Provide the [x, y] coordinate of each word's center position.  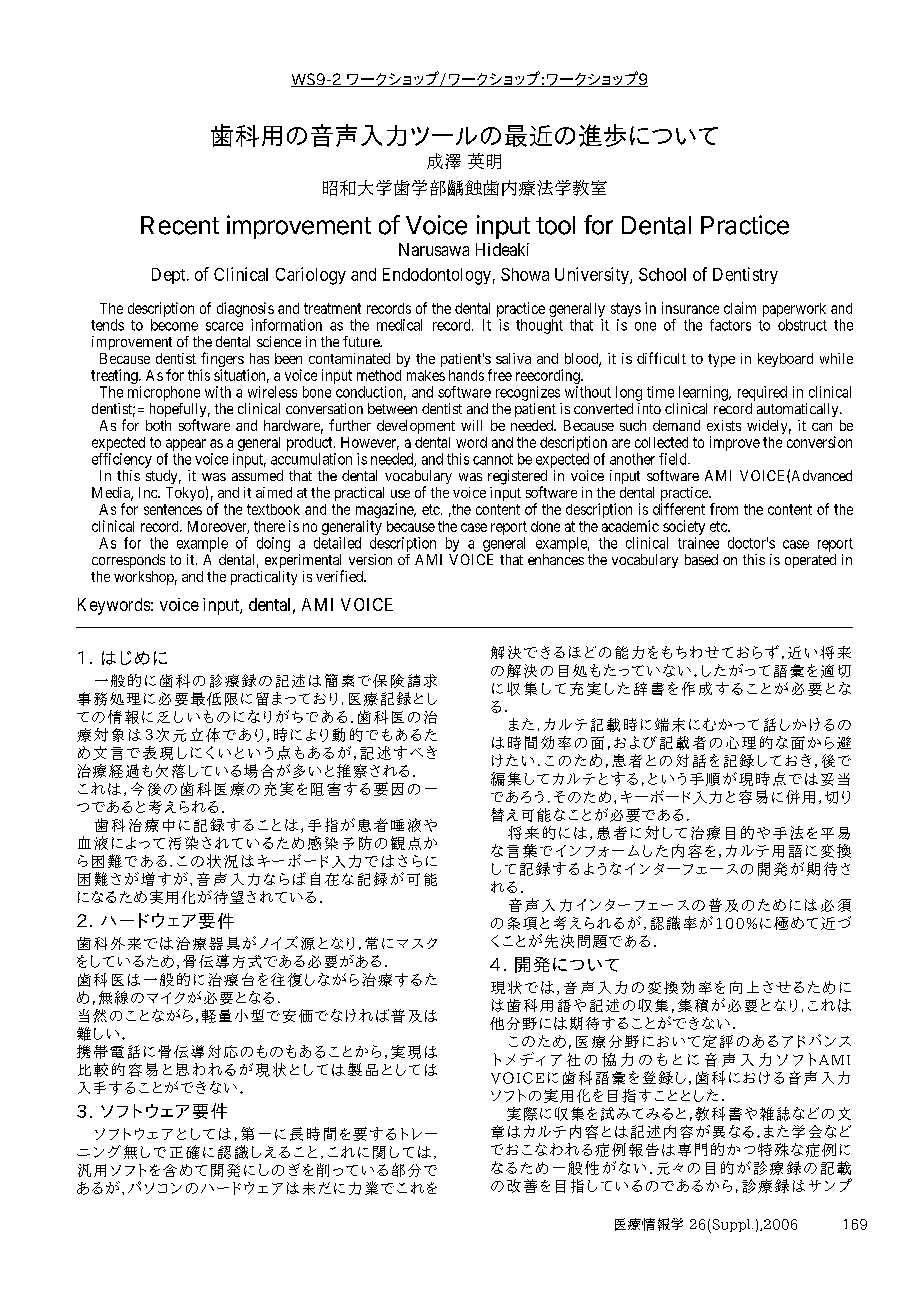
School [662, 274]
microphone [164, 393]
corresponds [128, 561]
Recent [180, 225]
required [762, 393]
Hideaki [502, 249]
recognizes [528, 393]
